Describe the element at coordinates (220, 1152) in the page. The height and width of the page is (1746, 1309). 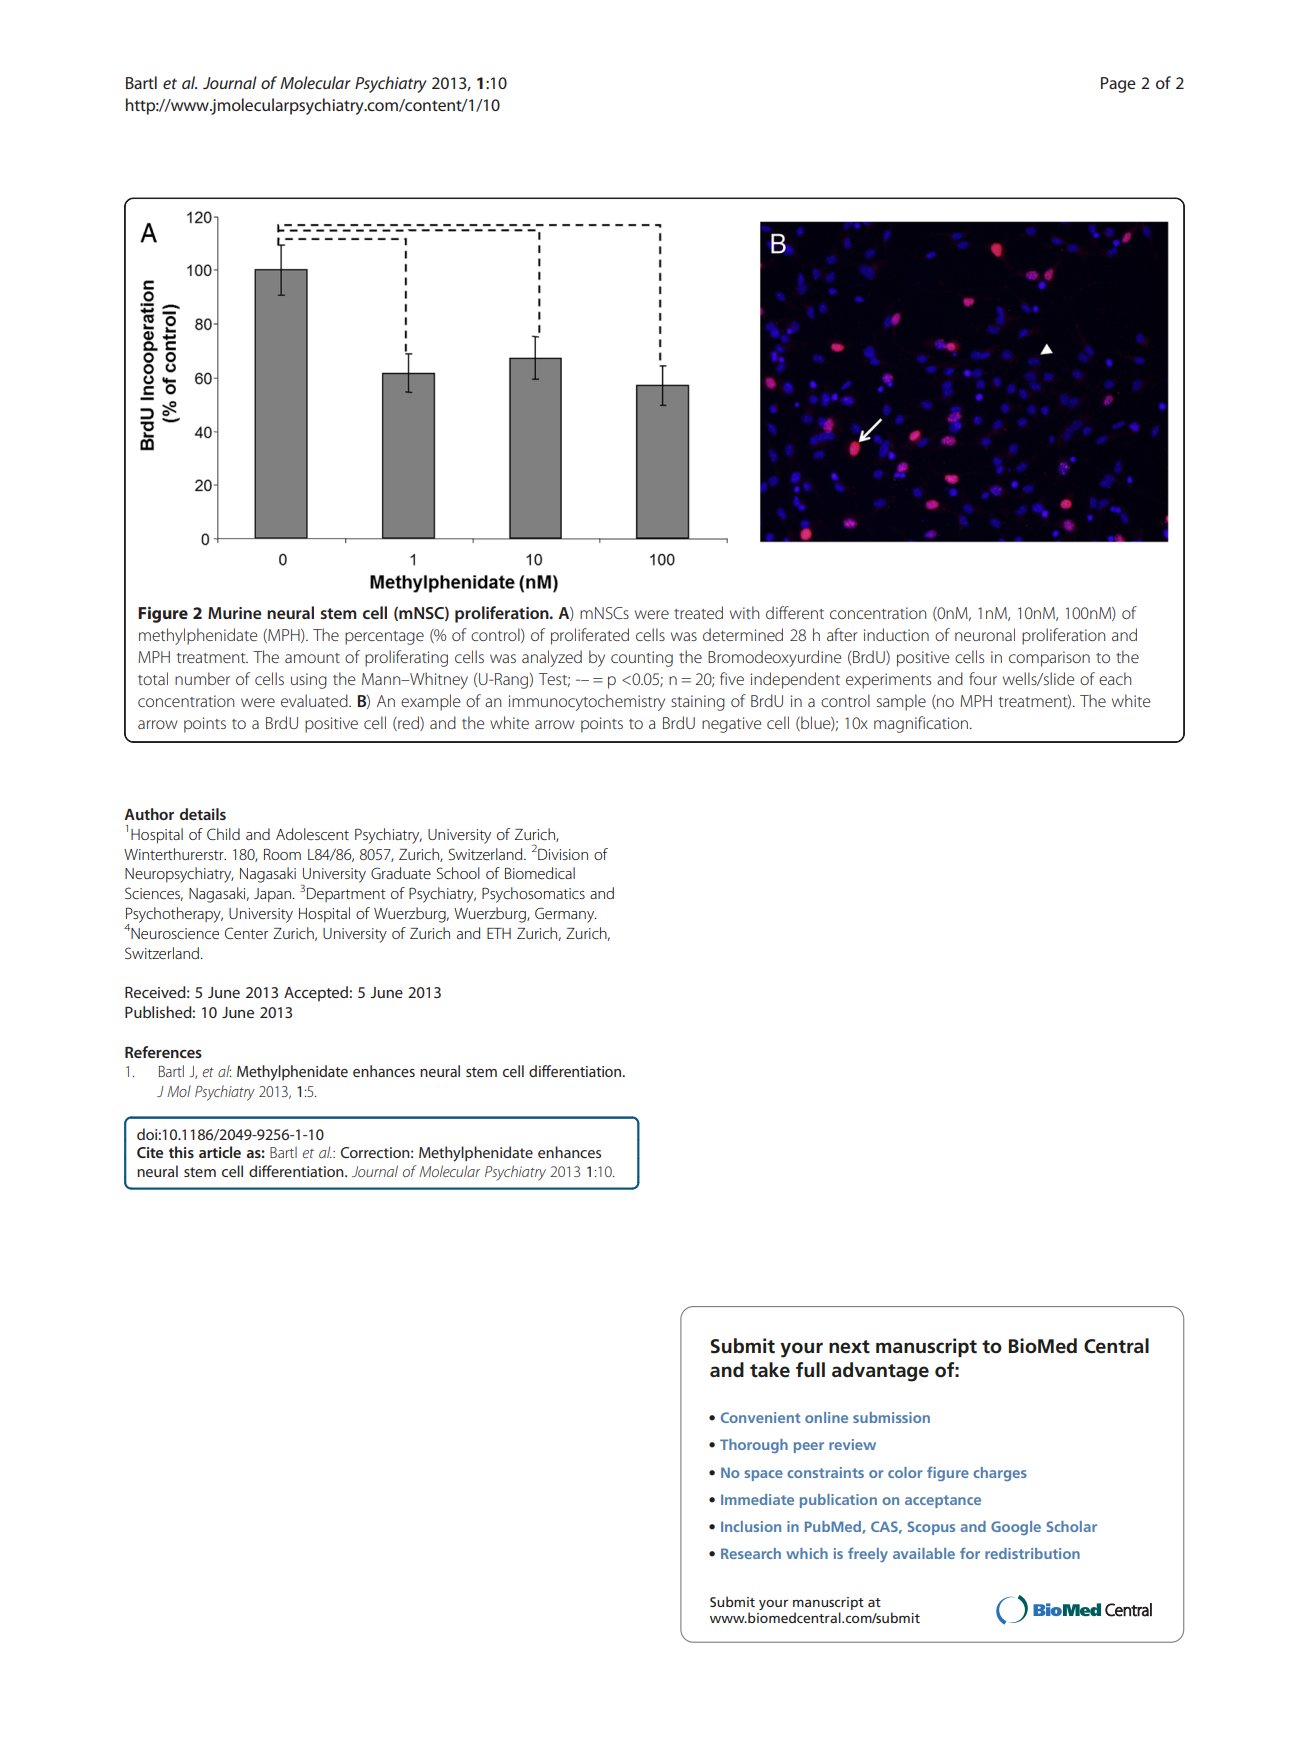
I see `article` at that location.
